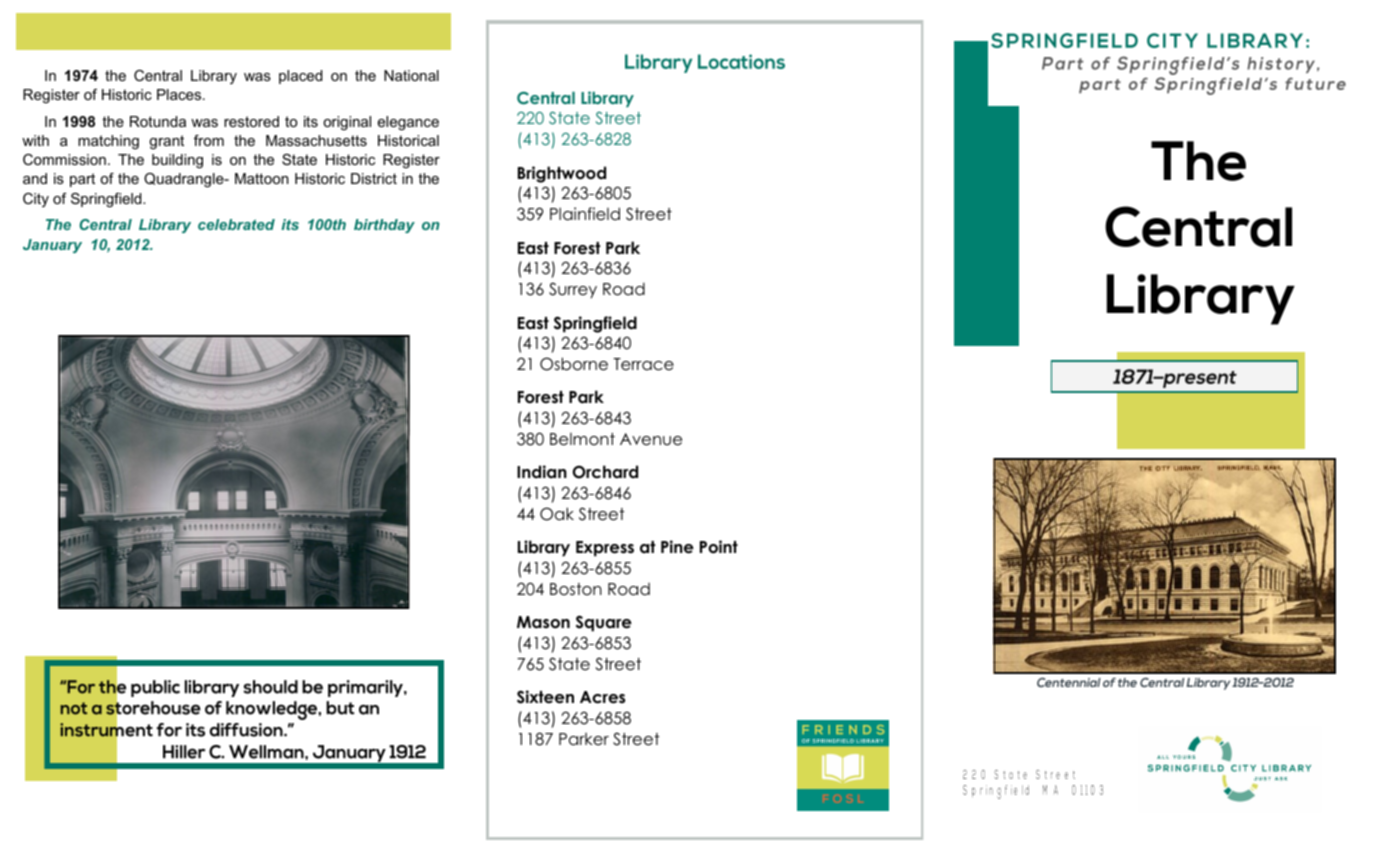  Describe the element at coordinates (408, 123) in the page. I see `elegance` at that location.
